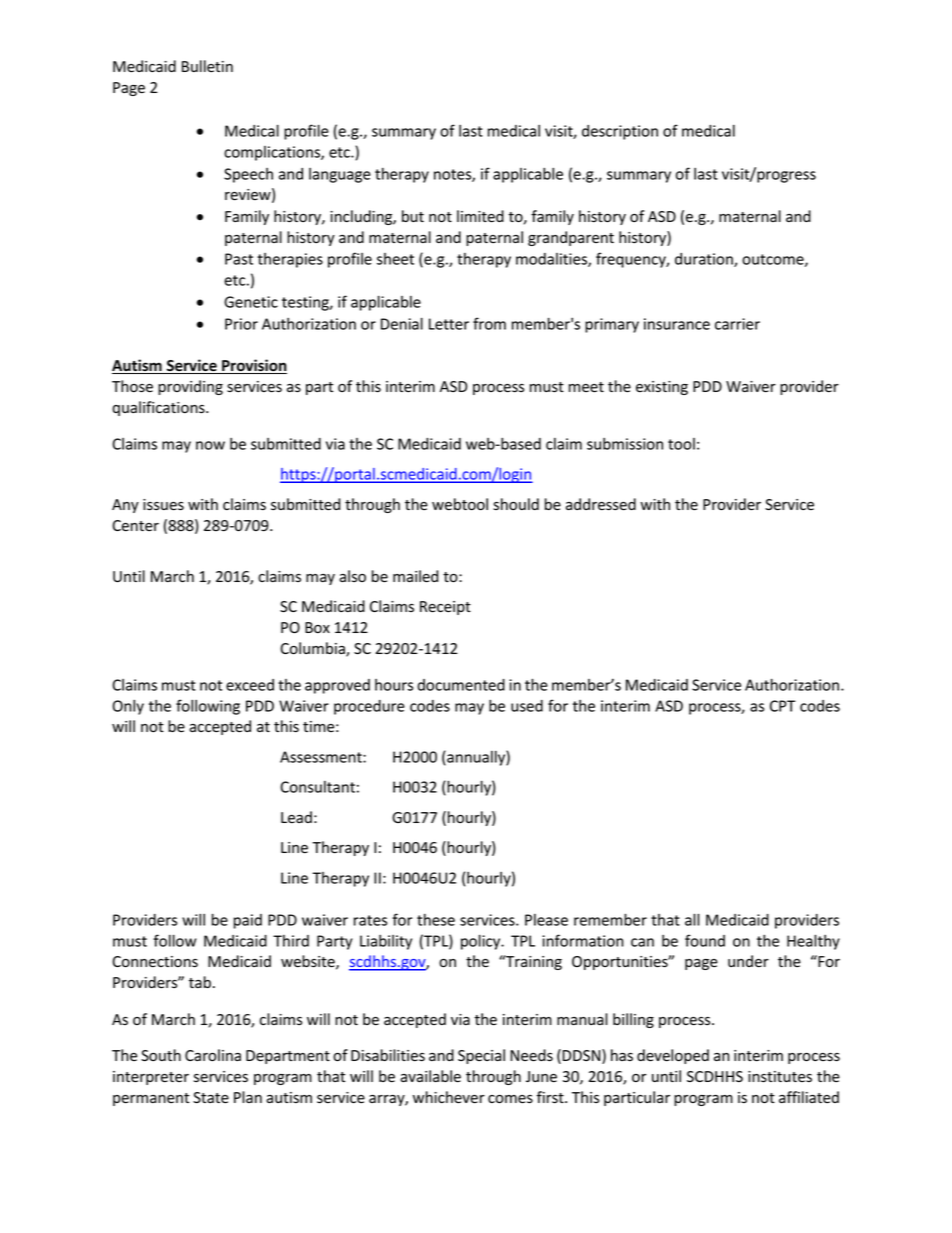  Describe the element at coordinates (620, 132) in the screenshot. I see `description` at that location.
